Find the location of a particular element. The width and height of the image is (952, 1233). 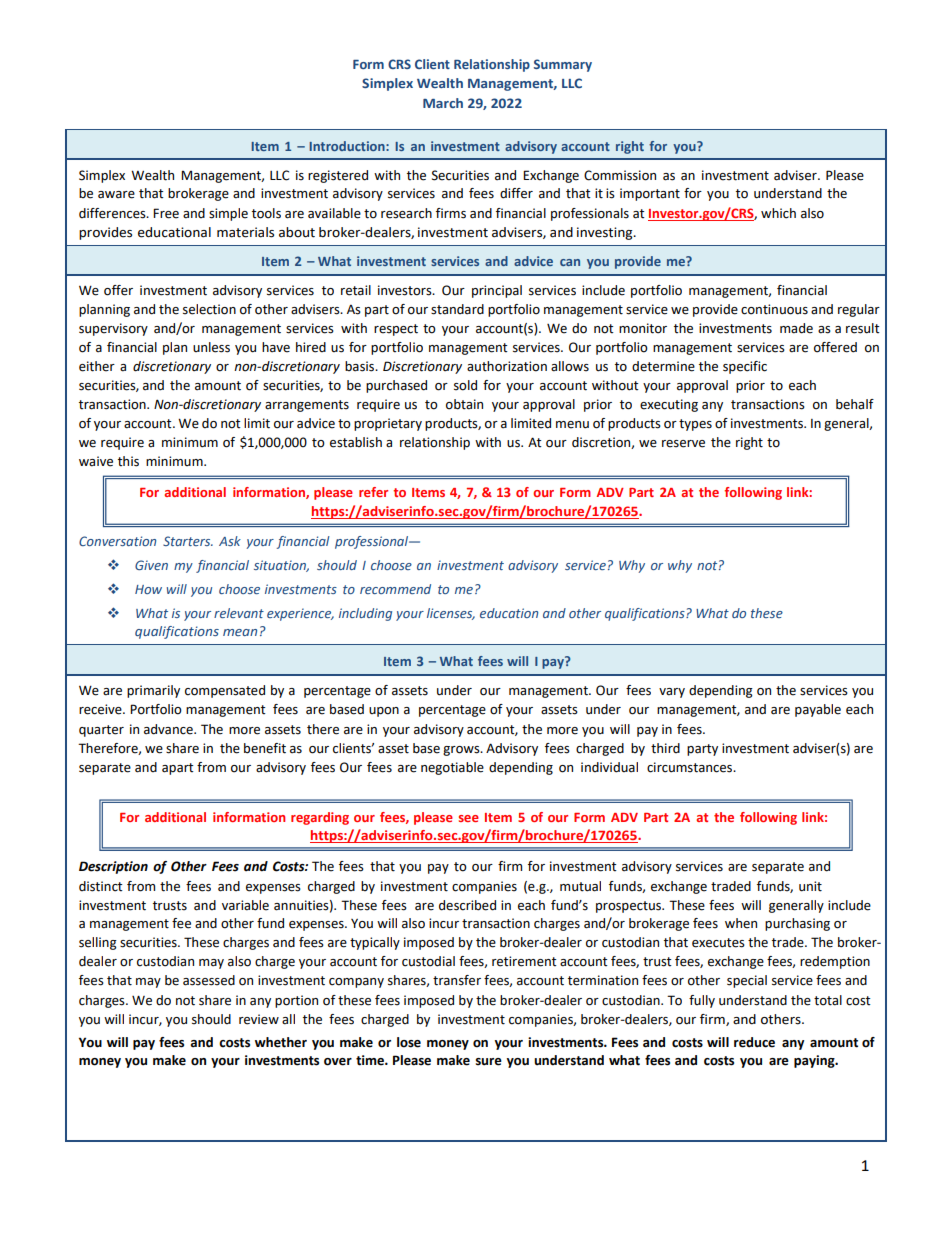

reserve is located at coordinates (683, 444).
